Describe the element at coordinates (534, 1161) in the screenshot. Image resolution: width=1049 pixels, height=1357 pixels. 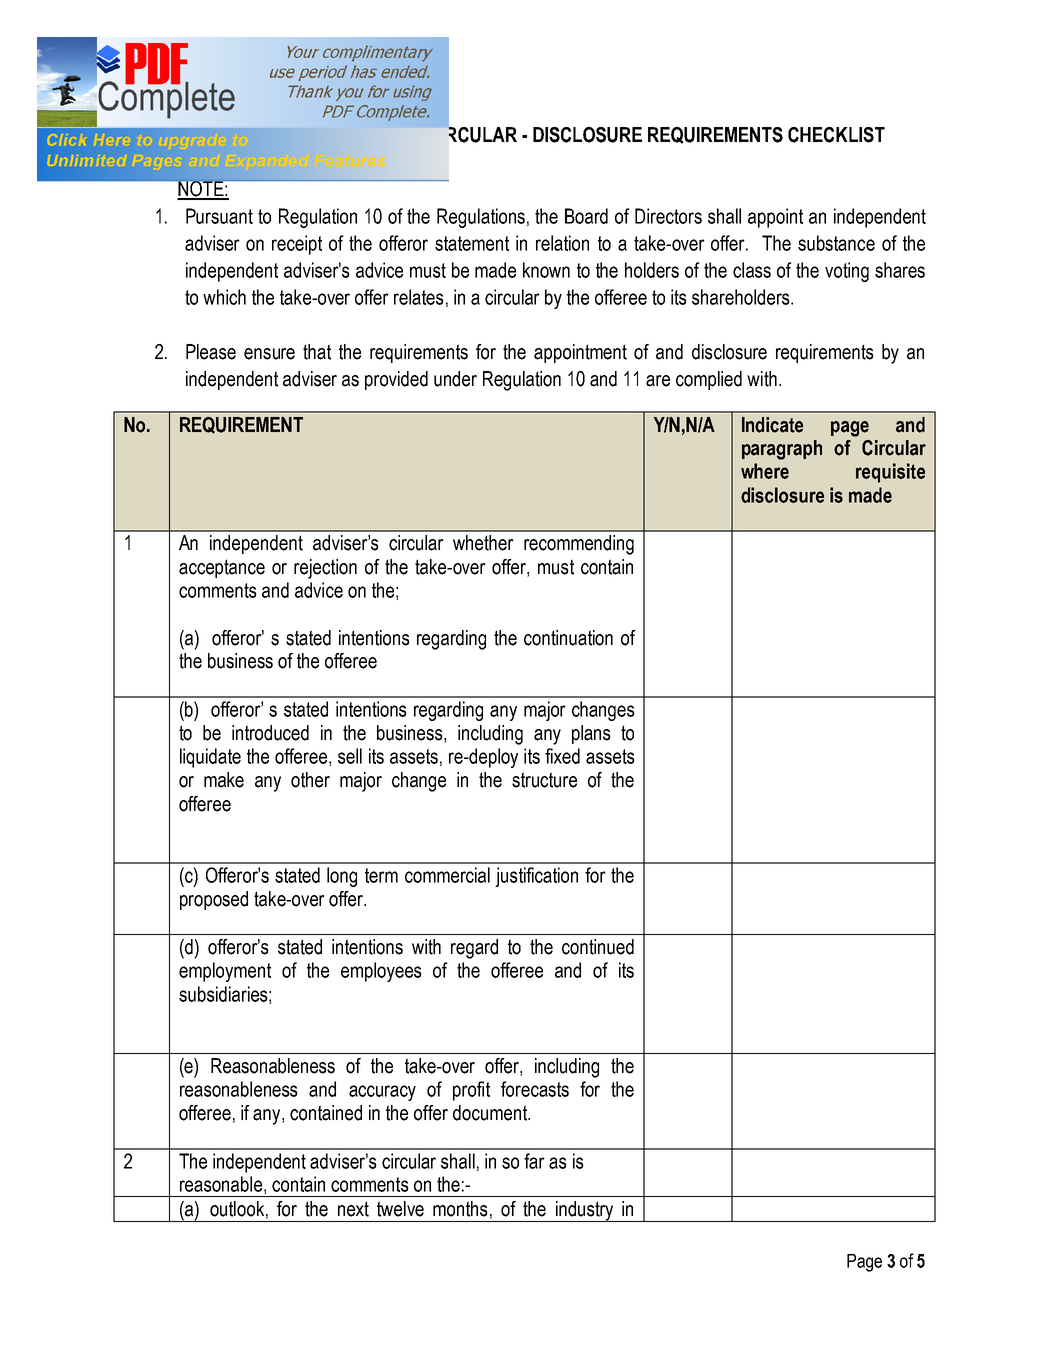
I see `far` at that location.
